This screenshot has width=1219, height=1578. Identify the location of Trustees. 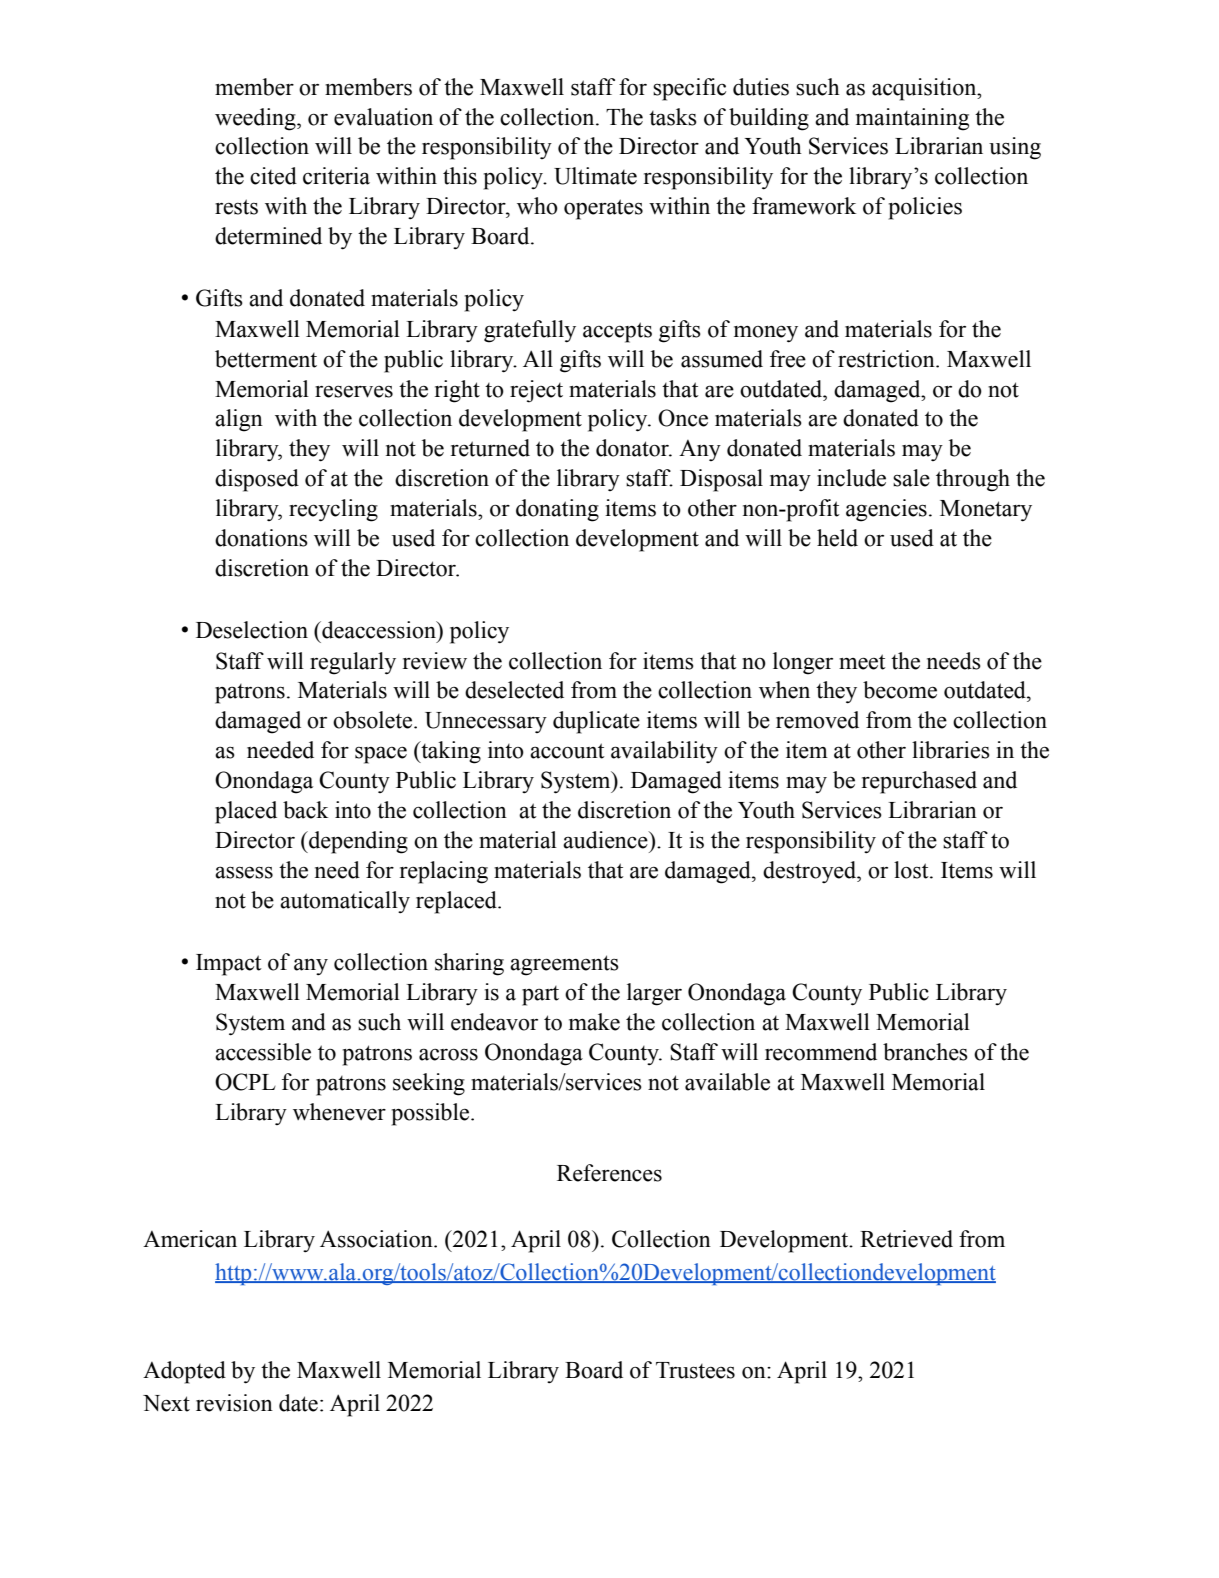
(695, 1370).
